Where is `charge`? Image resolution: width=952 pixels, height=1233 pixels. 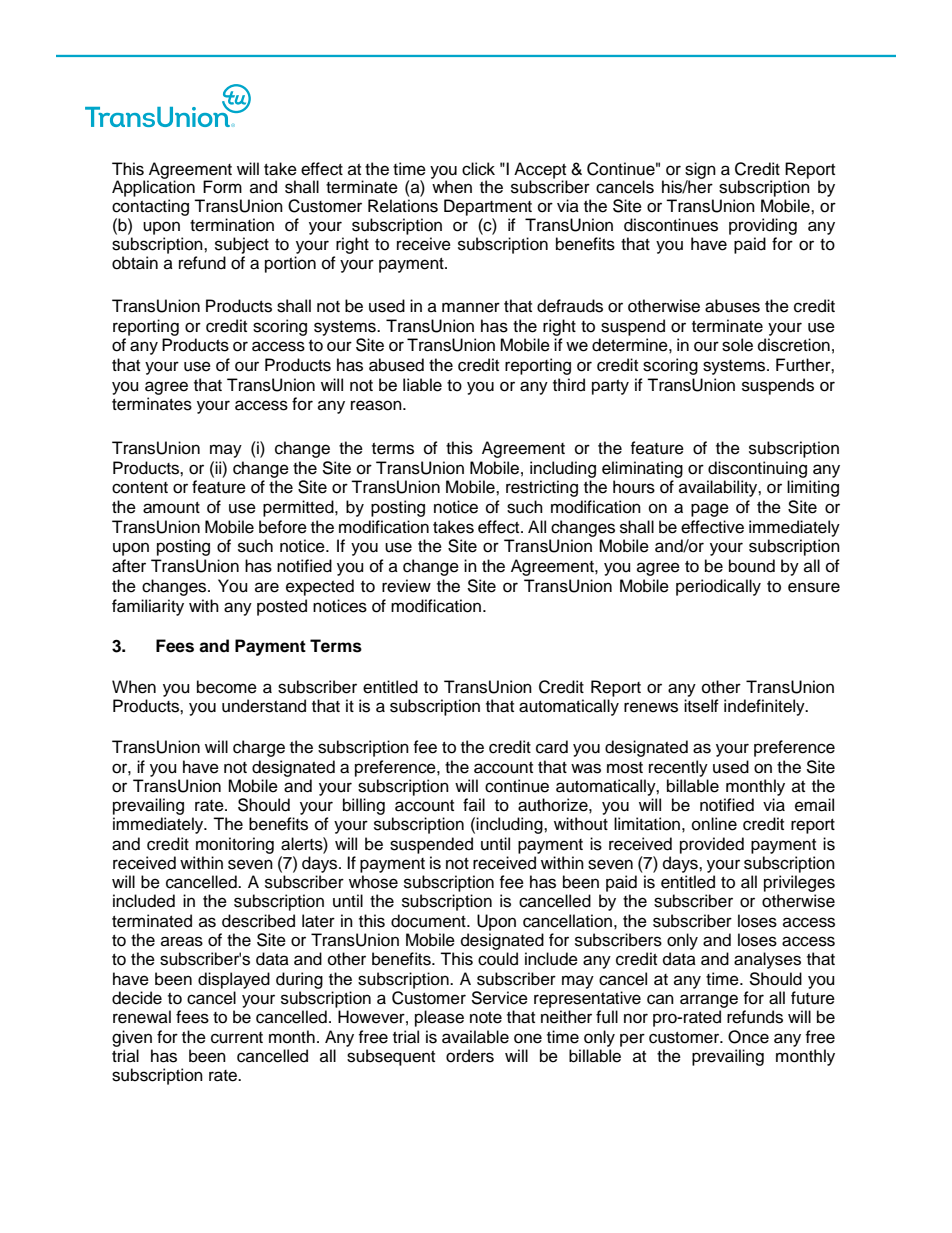
charge is located at coordinates (259, 748).
